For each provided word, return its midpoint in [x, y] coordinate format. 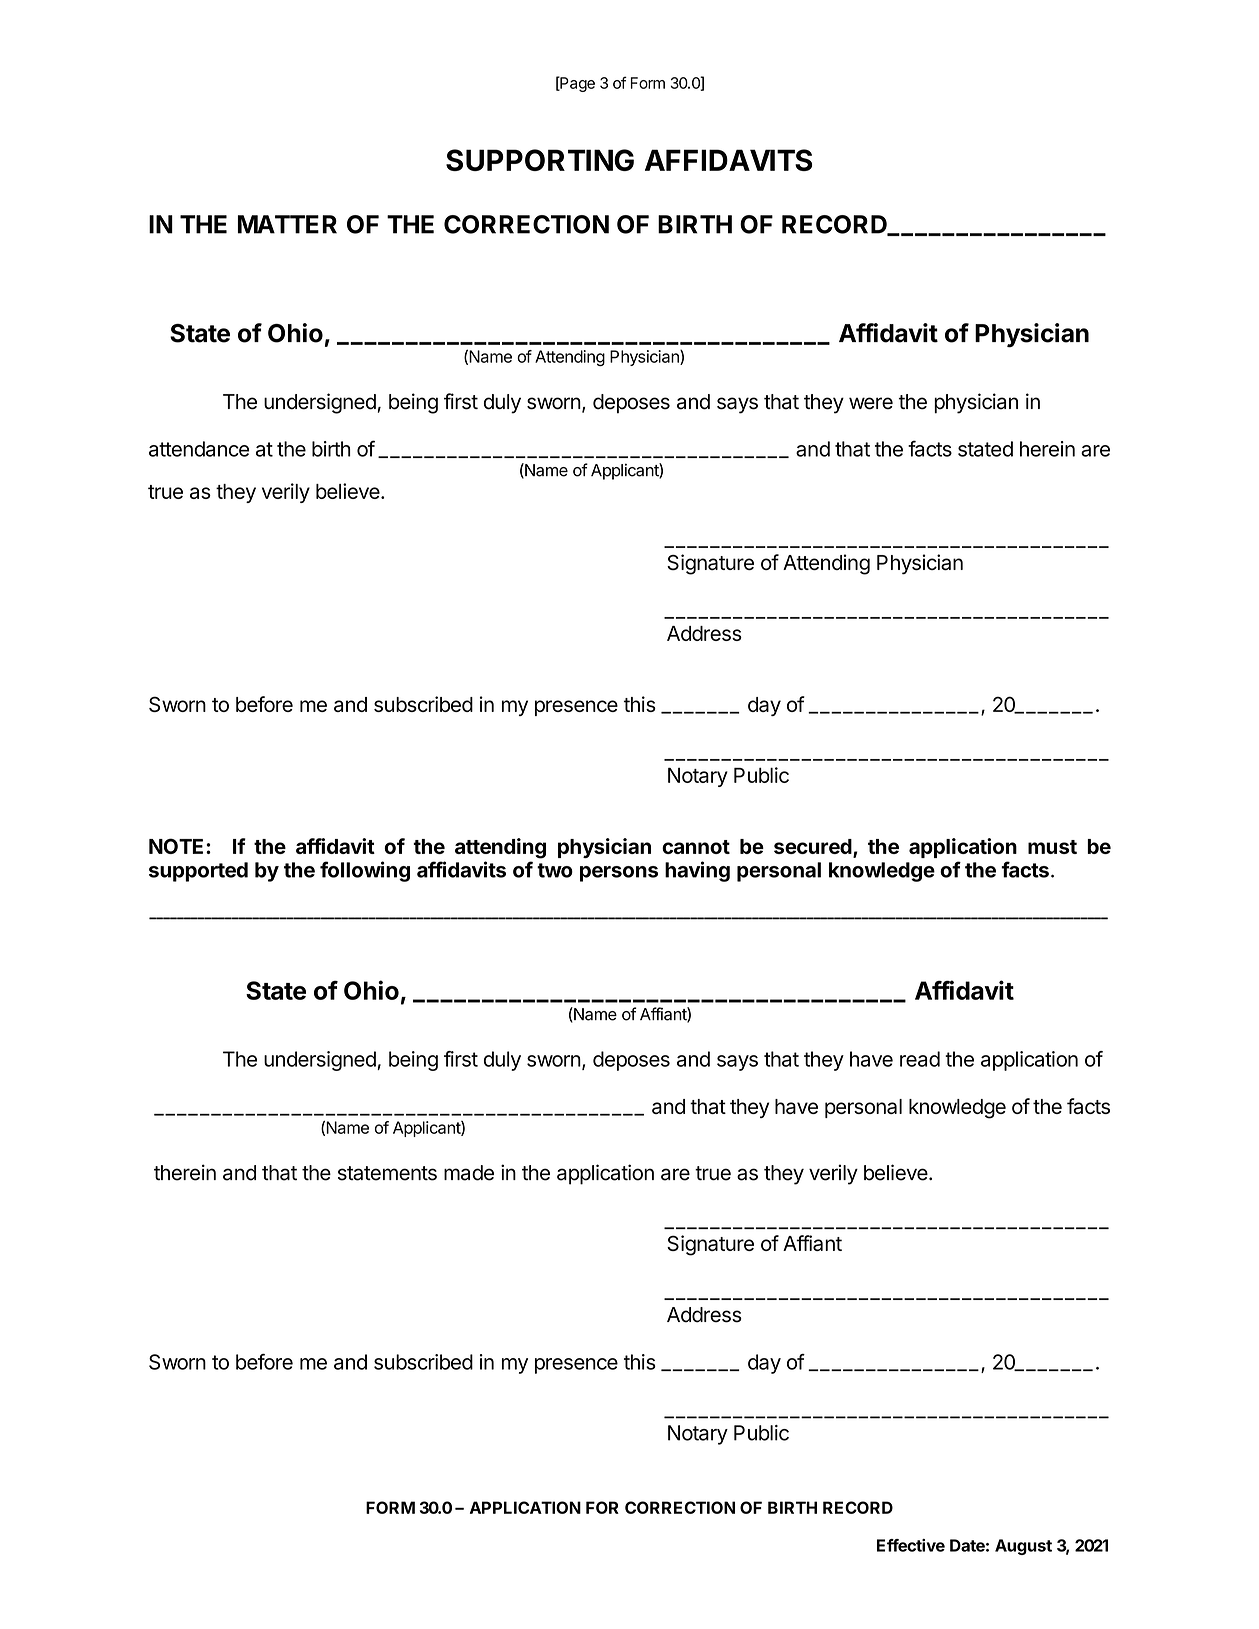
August [1023, 1547]
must [1052, 847]
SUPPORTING [540, 160]
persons [619, 874]
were [871, 403]
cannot [696, 847]
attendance [199, 449]
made [469, 1173]
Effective [911, 1545]
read [920, 1059]
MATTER [287, 224]
